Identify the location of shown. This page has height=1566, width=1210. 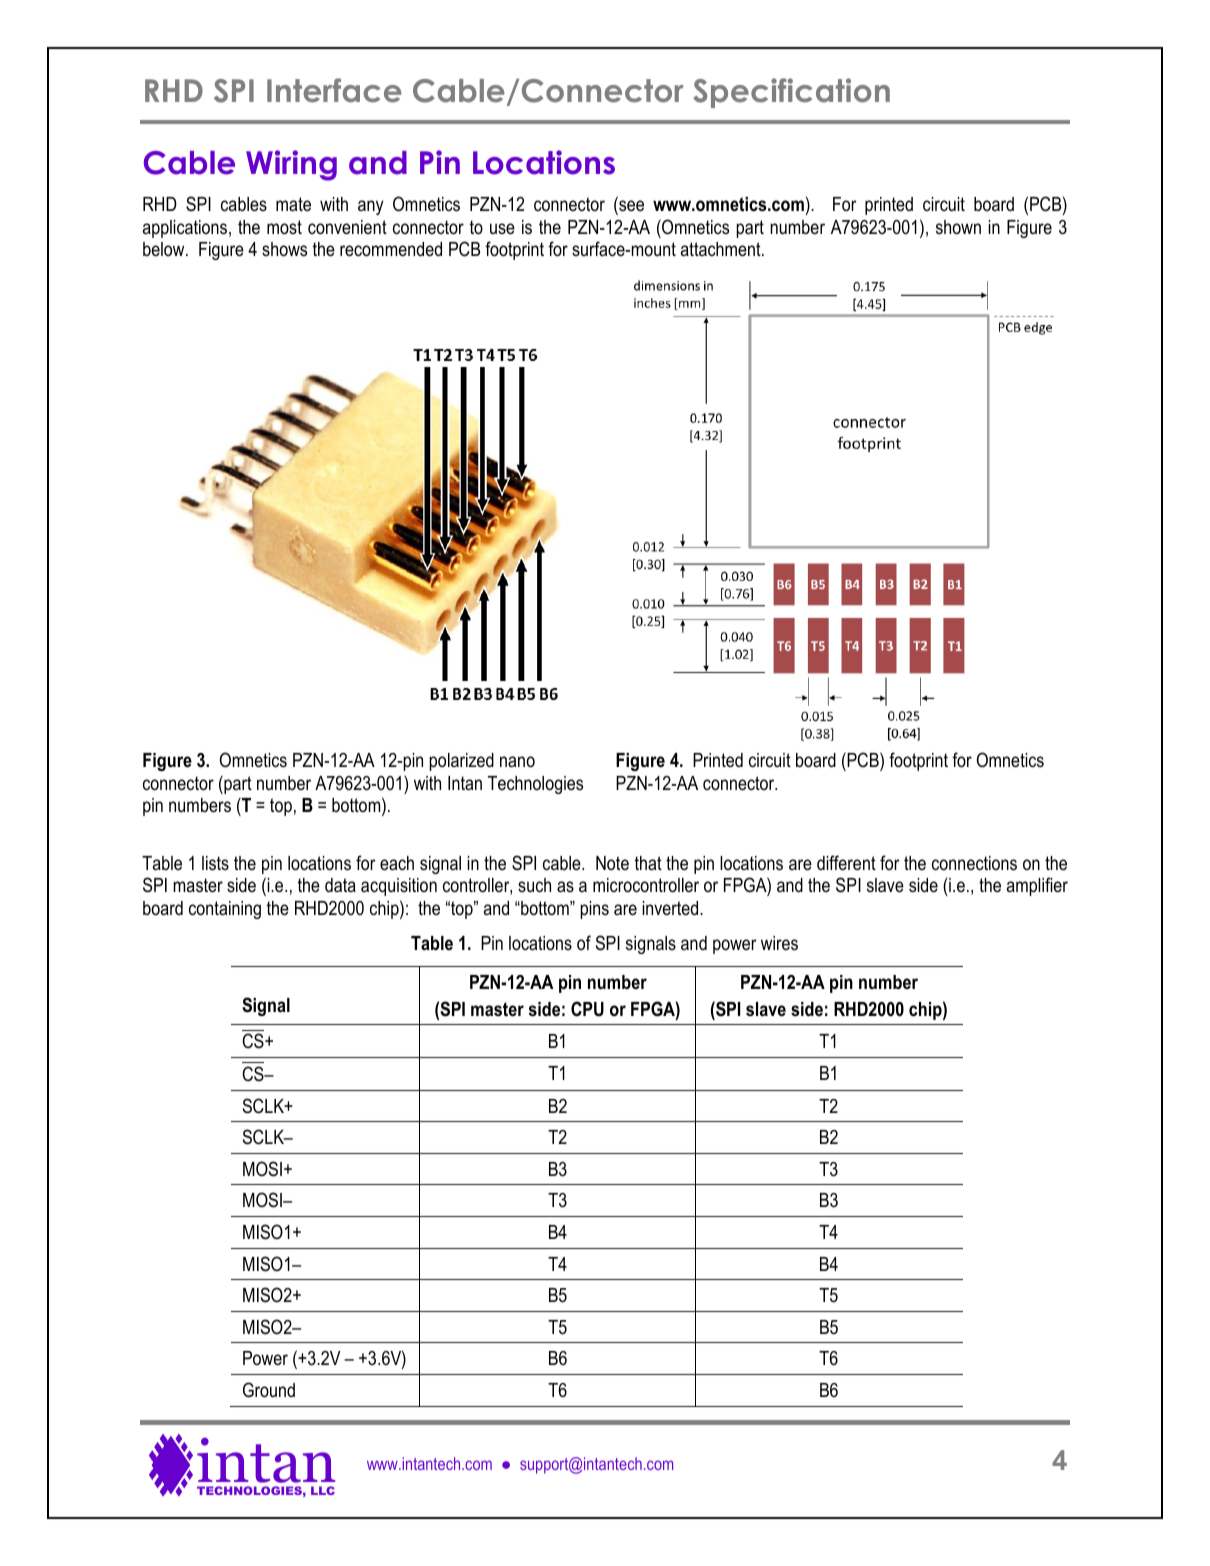
(958, 227).
